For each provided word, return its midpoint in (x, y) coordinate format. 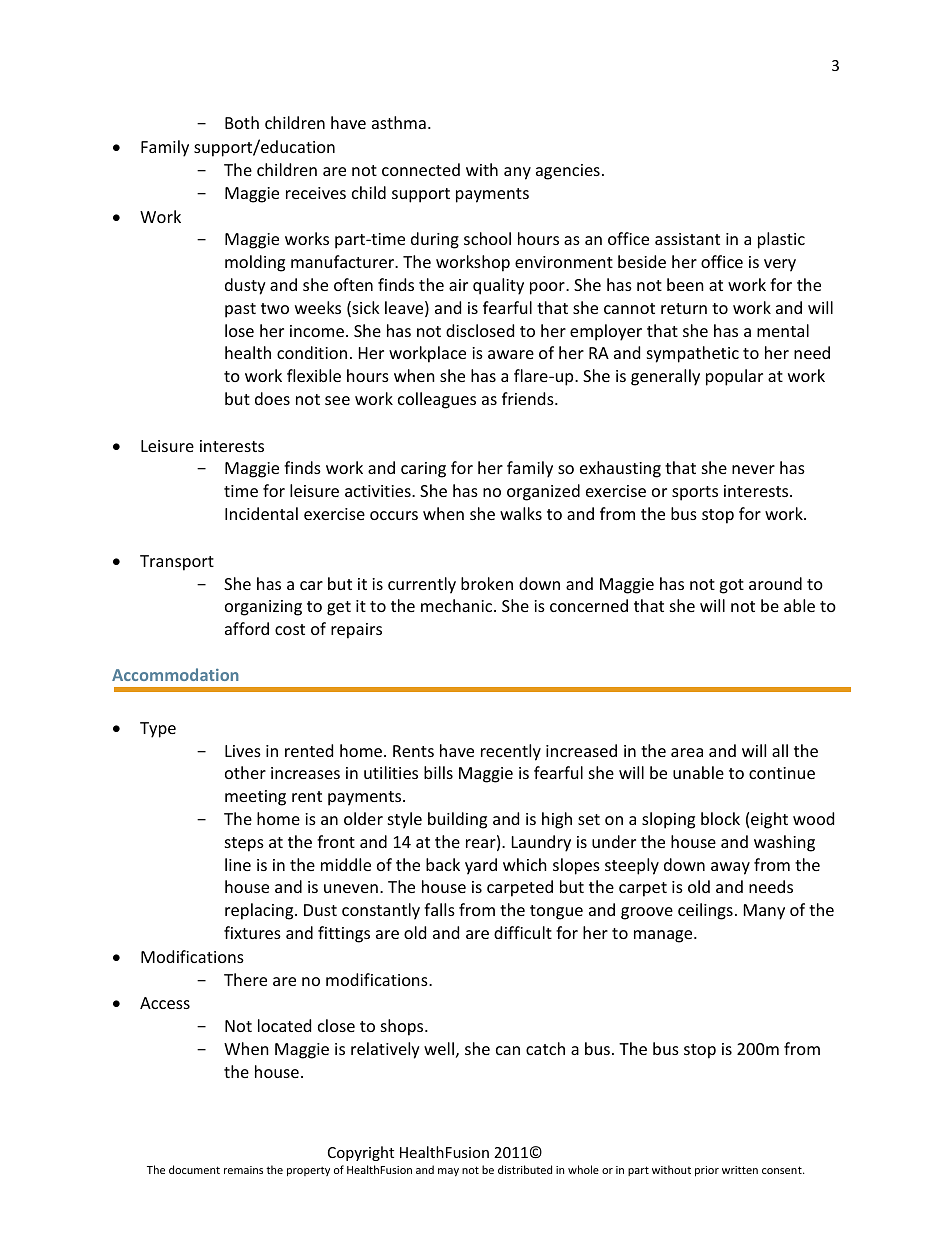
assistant (687, 239)
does (272, 398)
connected (421, 169)
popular (734, 377)
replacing (260, 911)
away (730, 868)
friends (529, 398)
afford (247, 628)
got (731, 586)
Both (242, 122)
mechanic (458, 605)
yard (481, 866)
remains (243, 1170)
